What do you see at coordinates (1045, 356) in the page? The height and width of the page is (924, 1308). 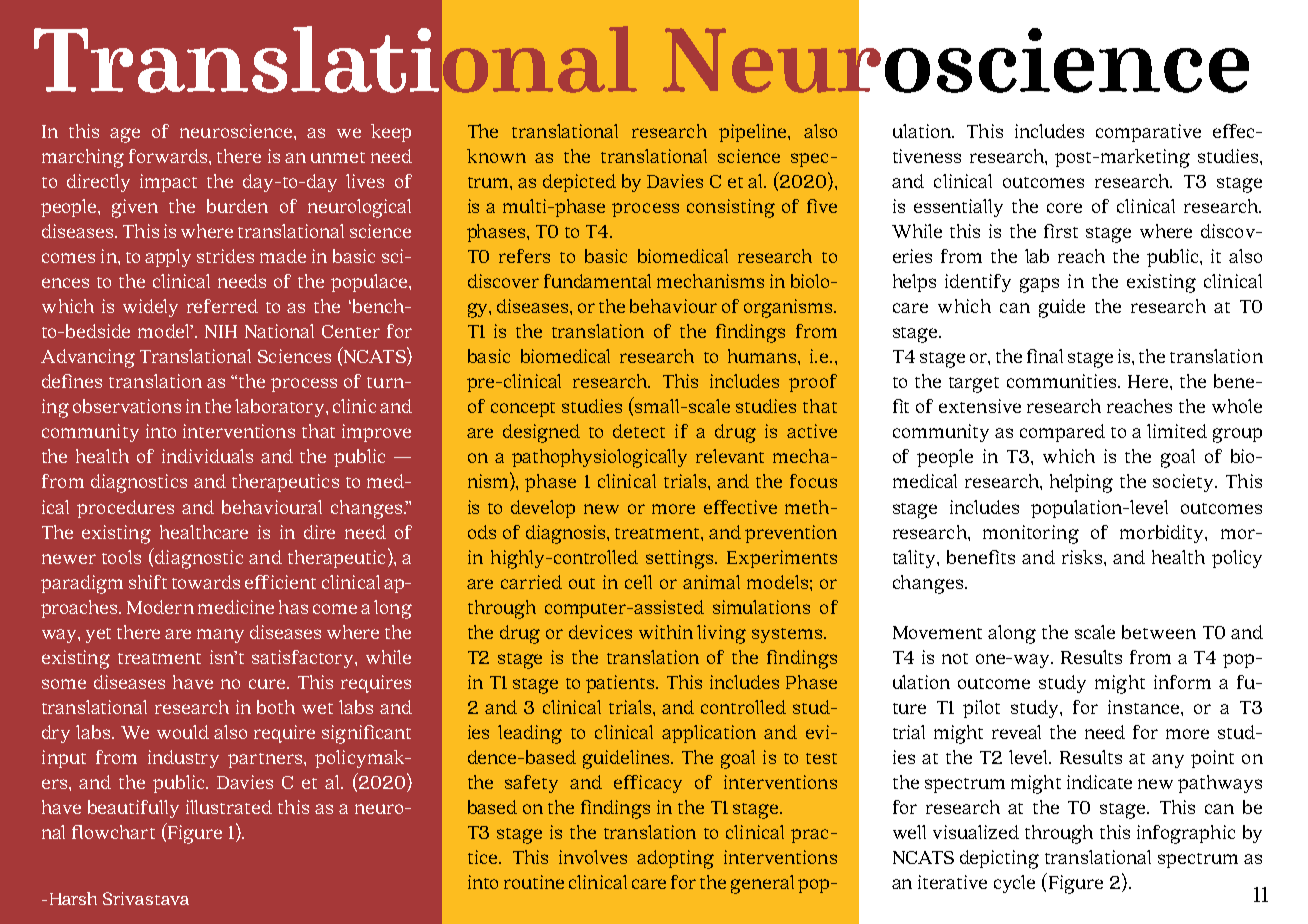 I see `final` at bounding box center [1045, 356].
